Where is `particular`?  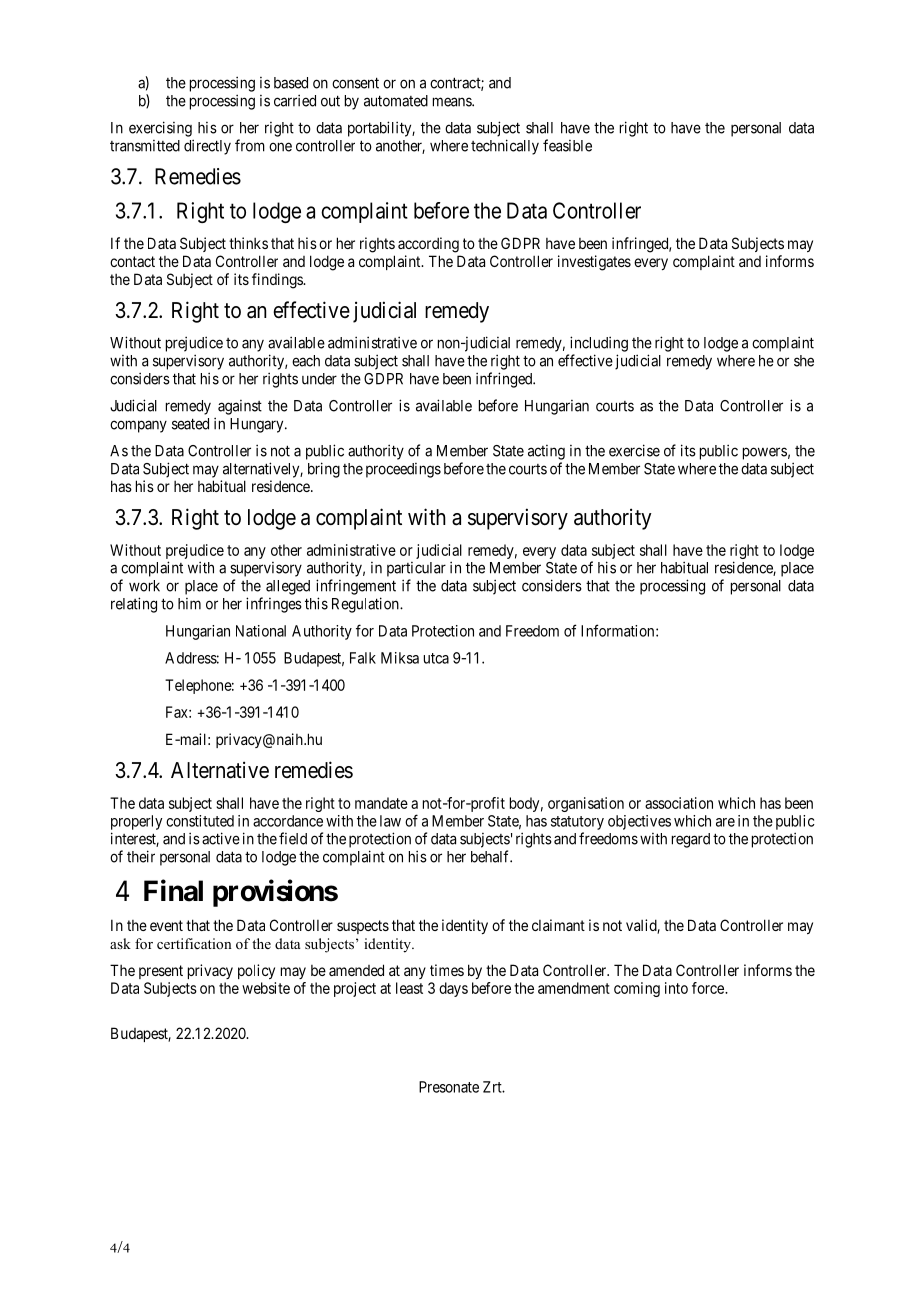 particular is located at coordinates (416, 569).
